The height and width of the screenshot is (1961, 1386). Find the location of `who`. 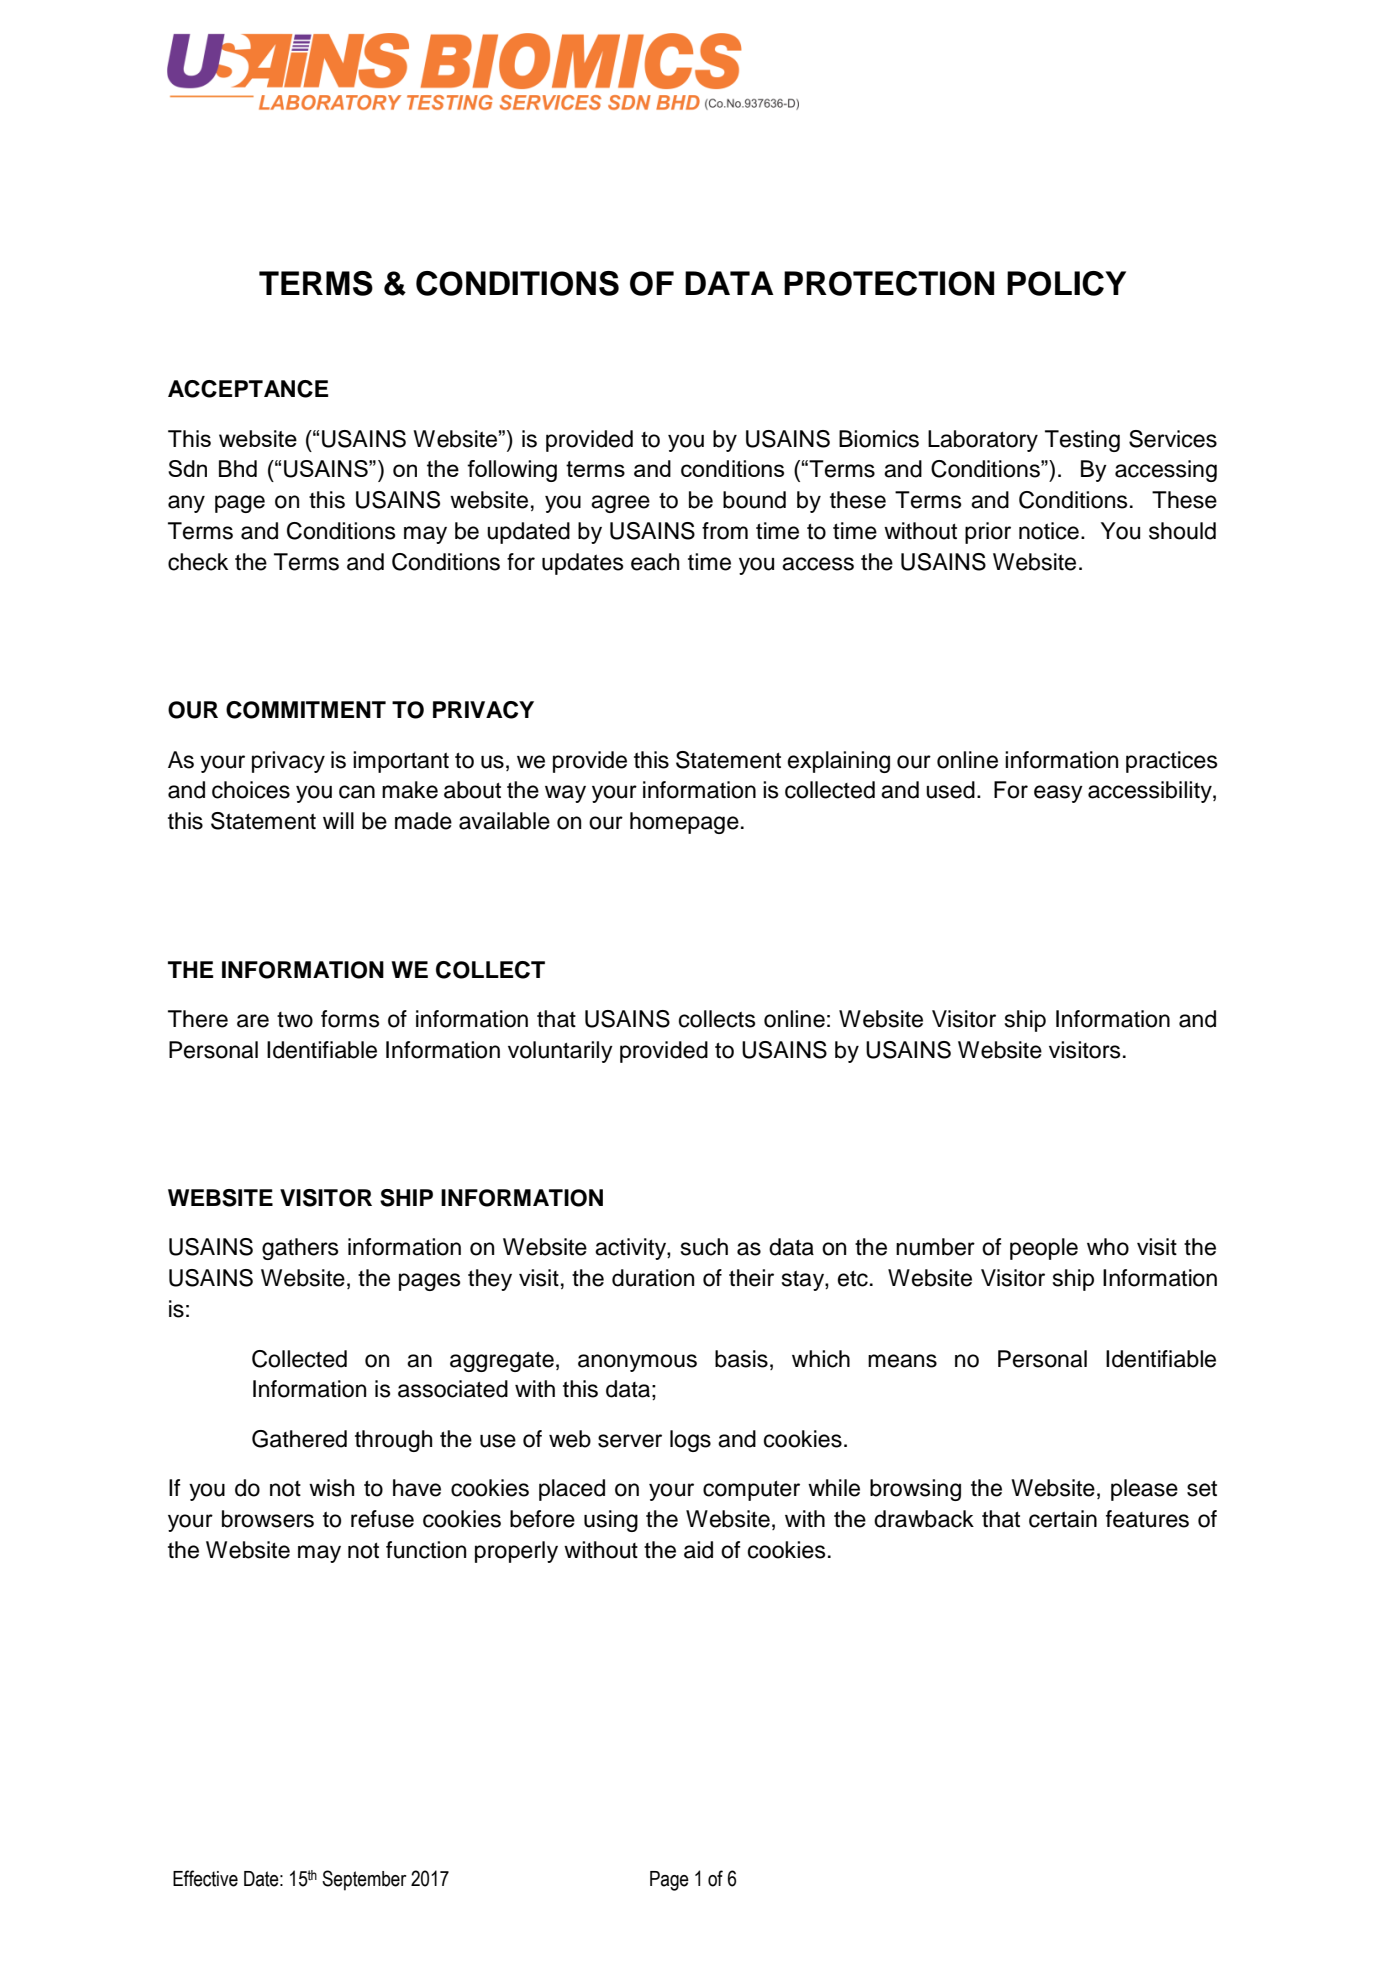

who is located at coordinates (1108, 1247).
